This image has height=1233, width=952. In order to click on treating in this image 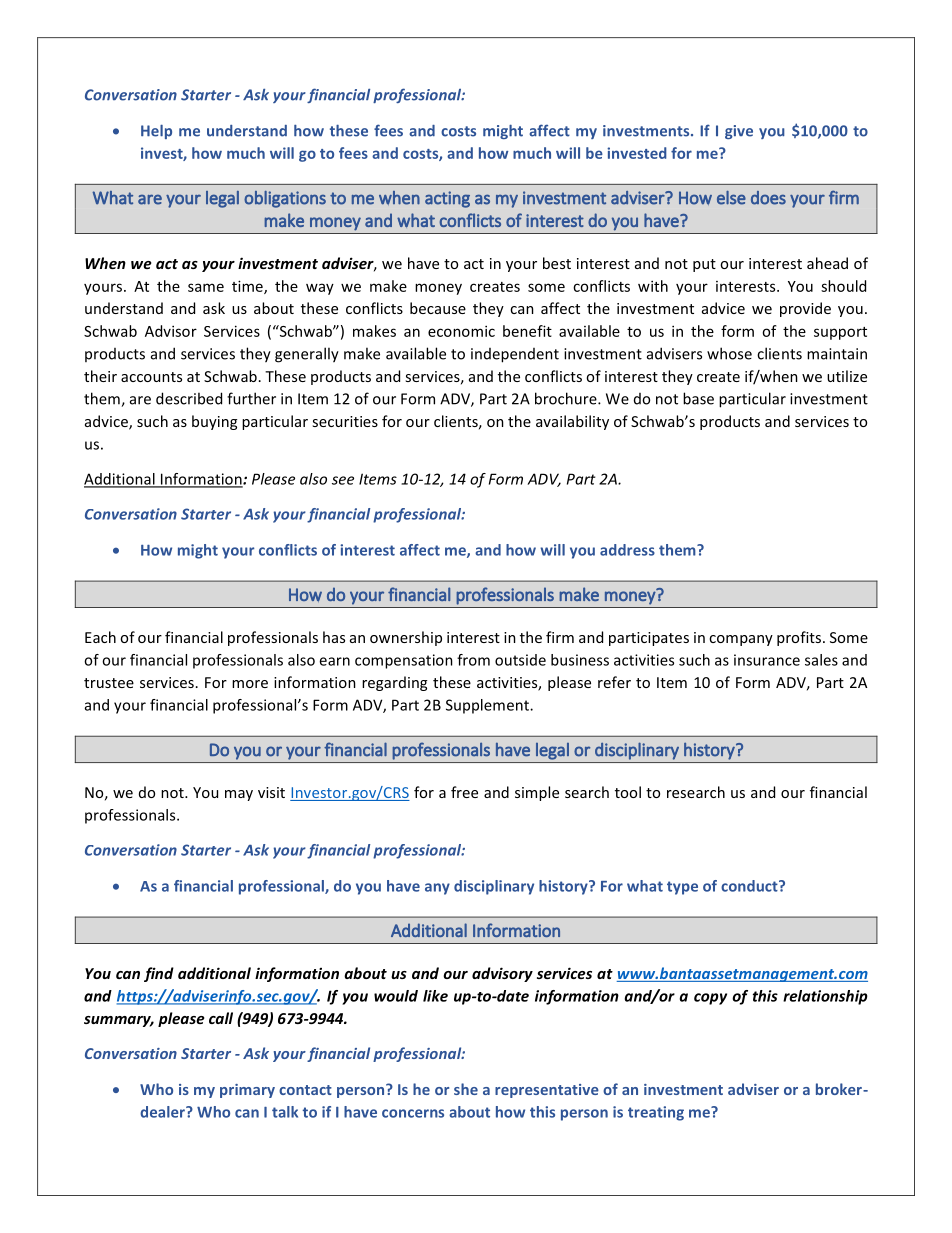, I will do `click(656, 1113)`.
